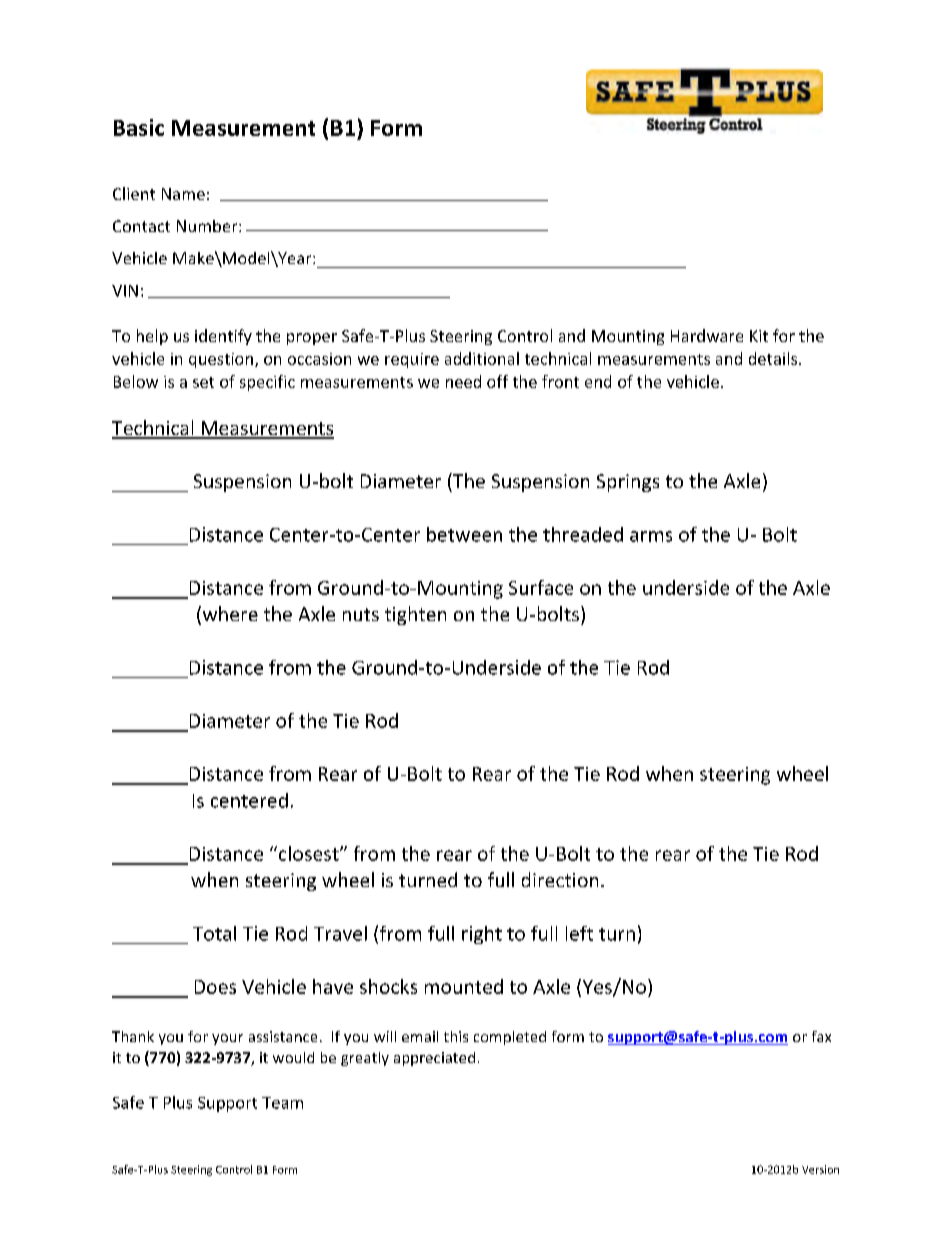 The height and width of the screenshot is (1233, 952). I want to click on set, so click(203, 382).
